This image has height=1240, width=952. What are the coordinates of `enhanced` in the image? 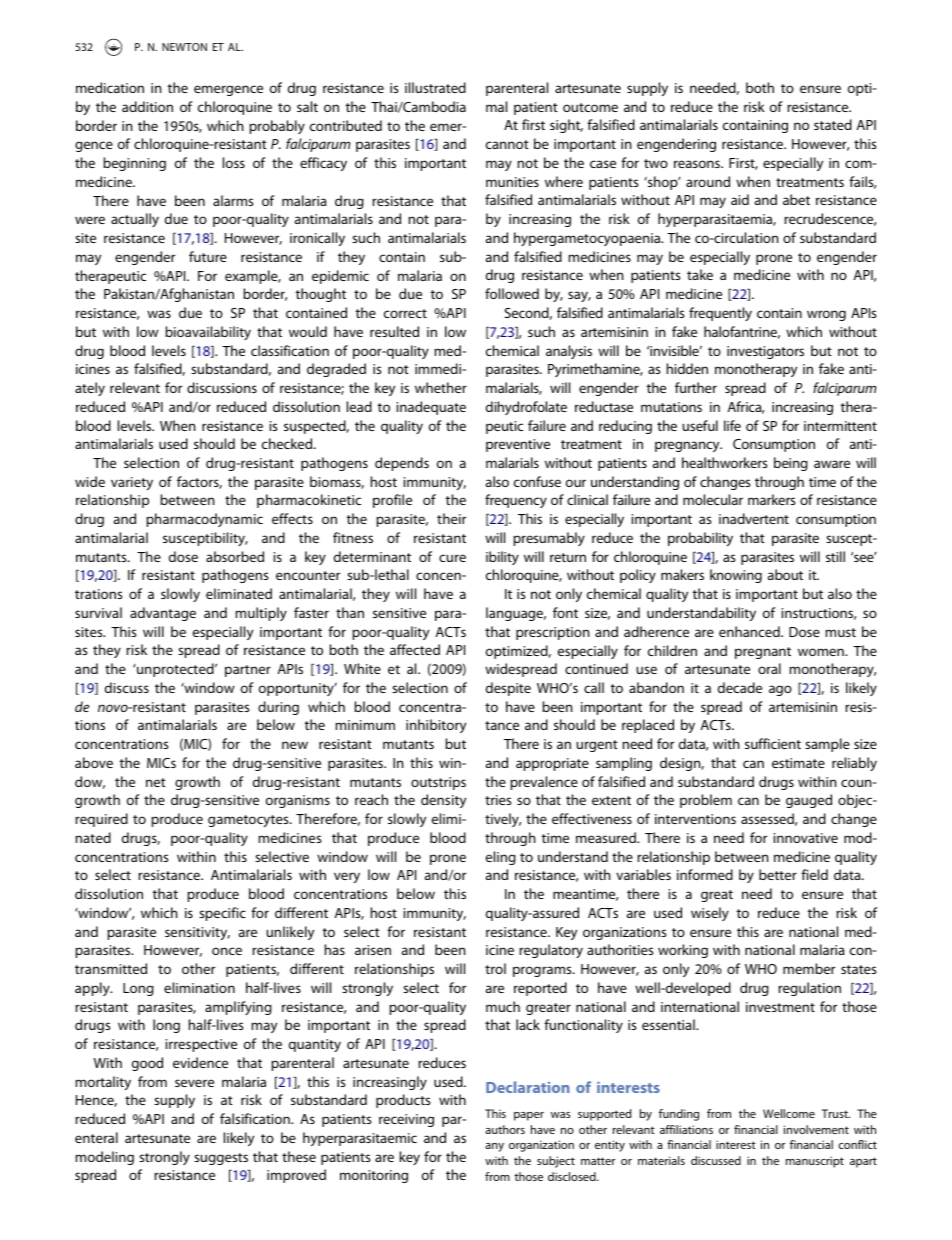 It's located at (750, 631).
